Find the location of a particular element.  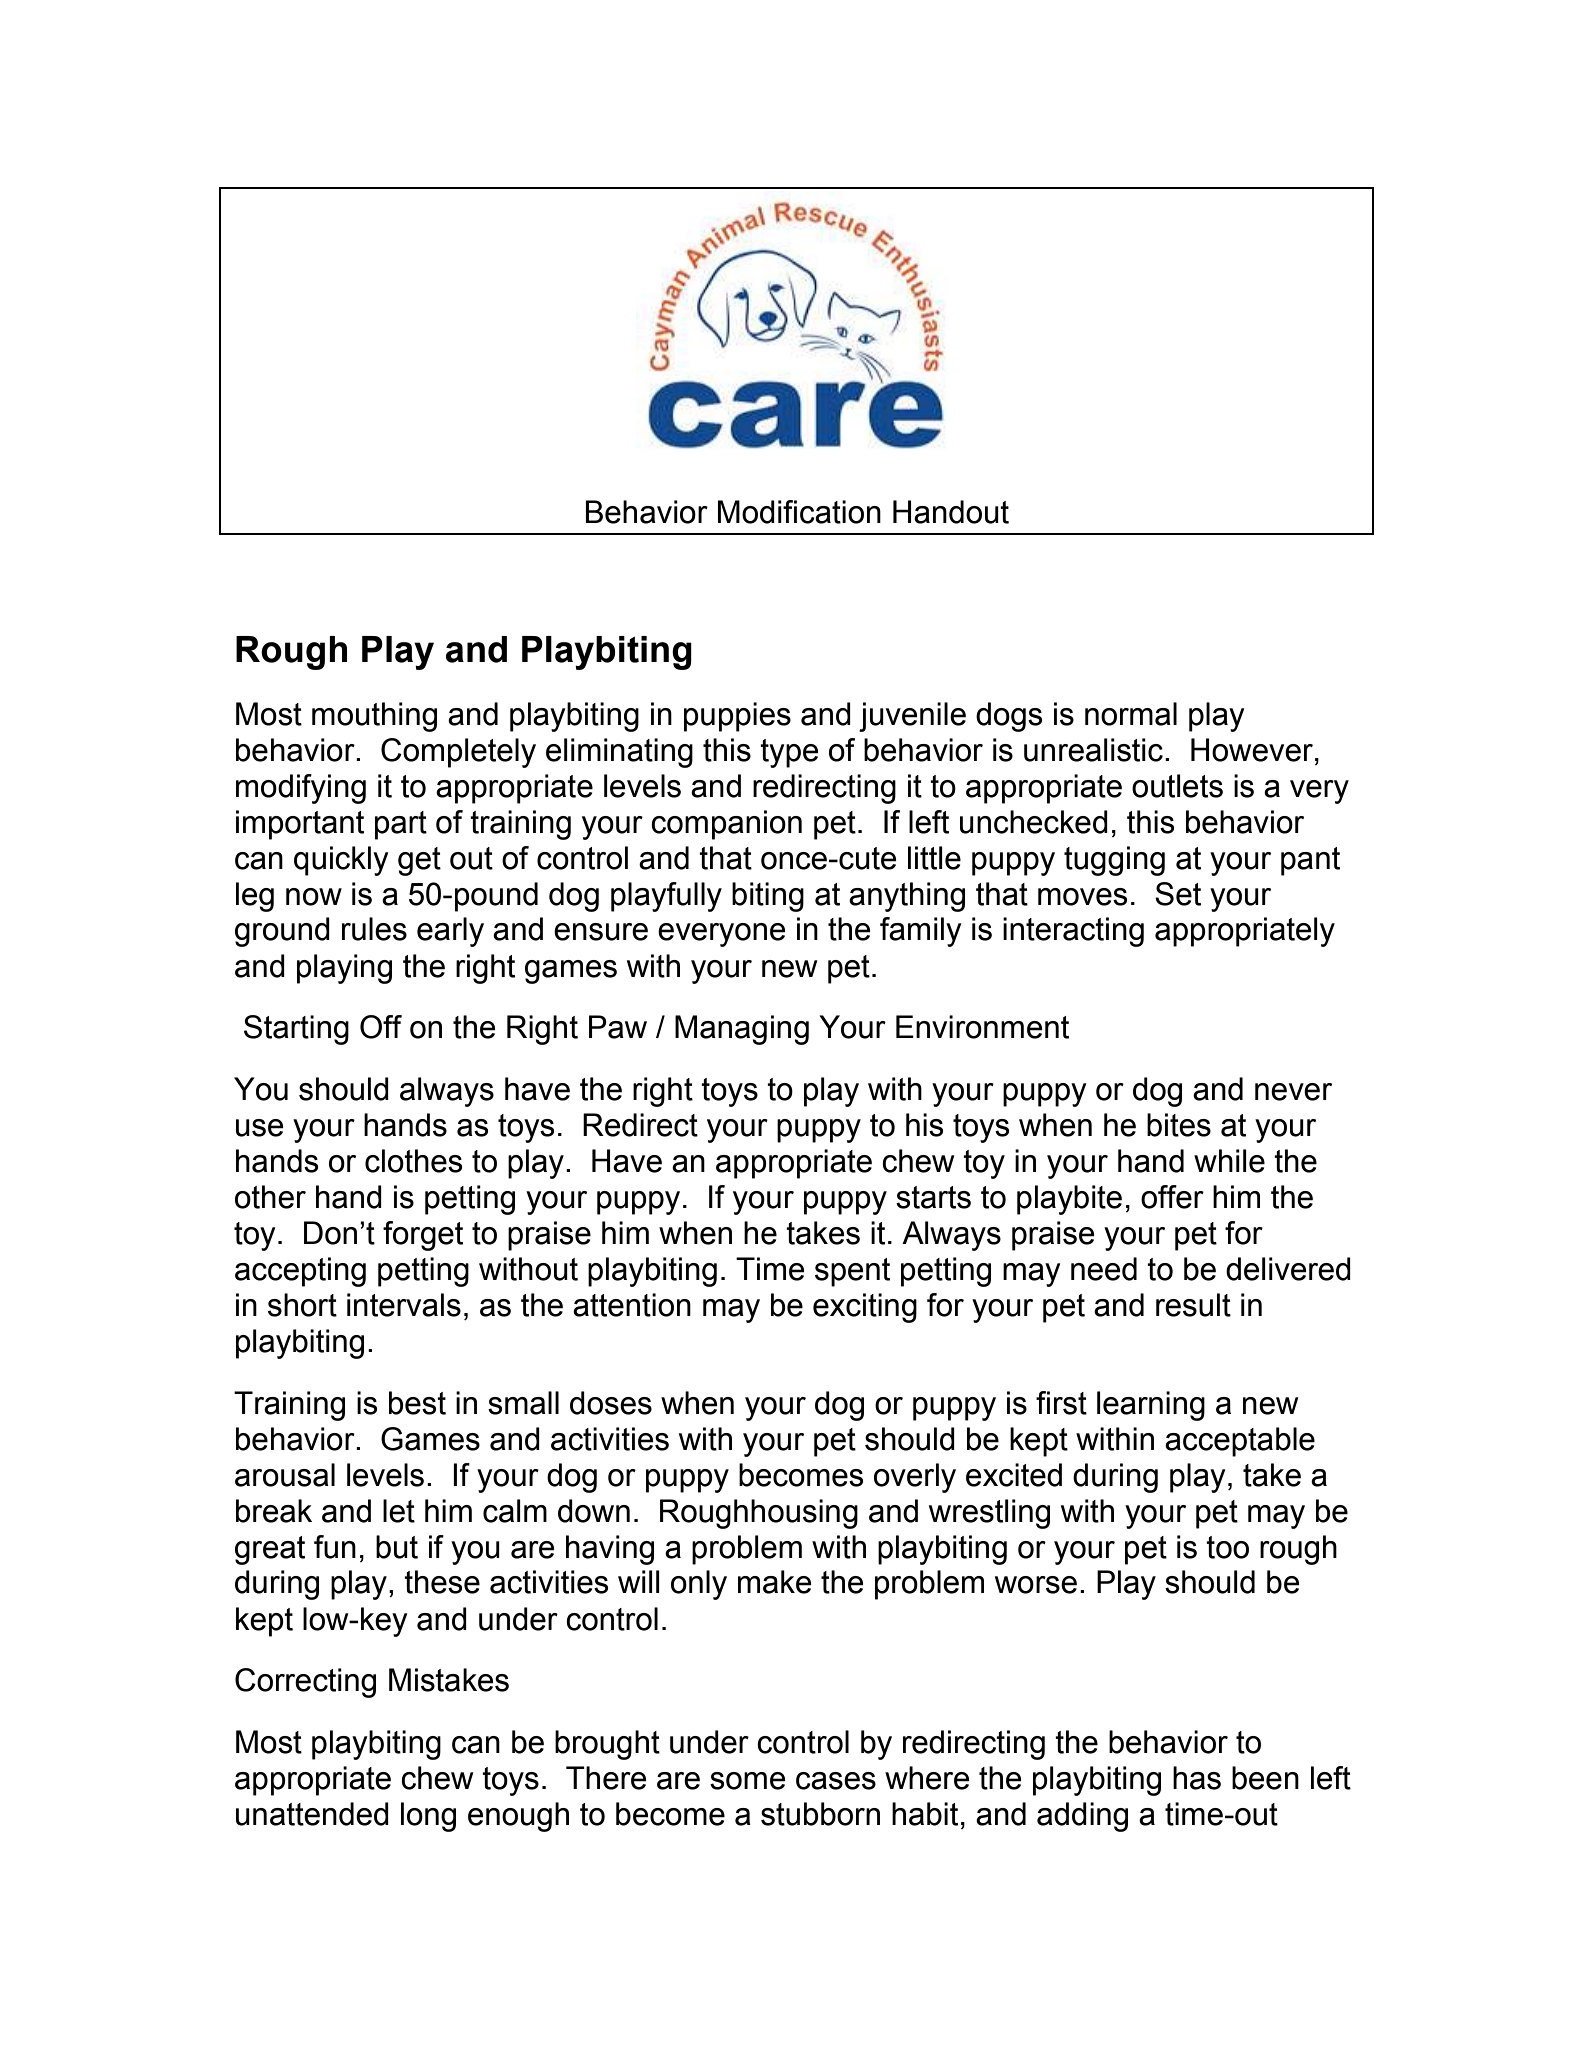

too is located at coordinates (1227, 1547).
